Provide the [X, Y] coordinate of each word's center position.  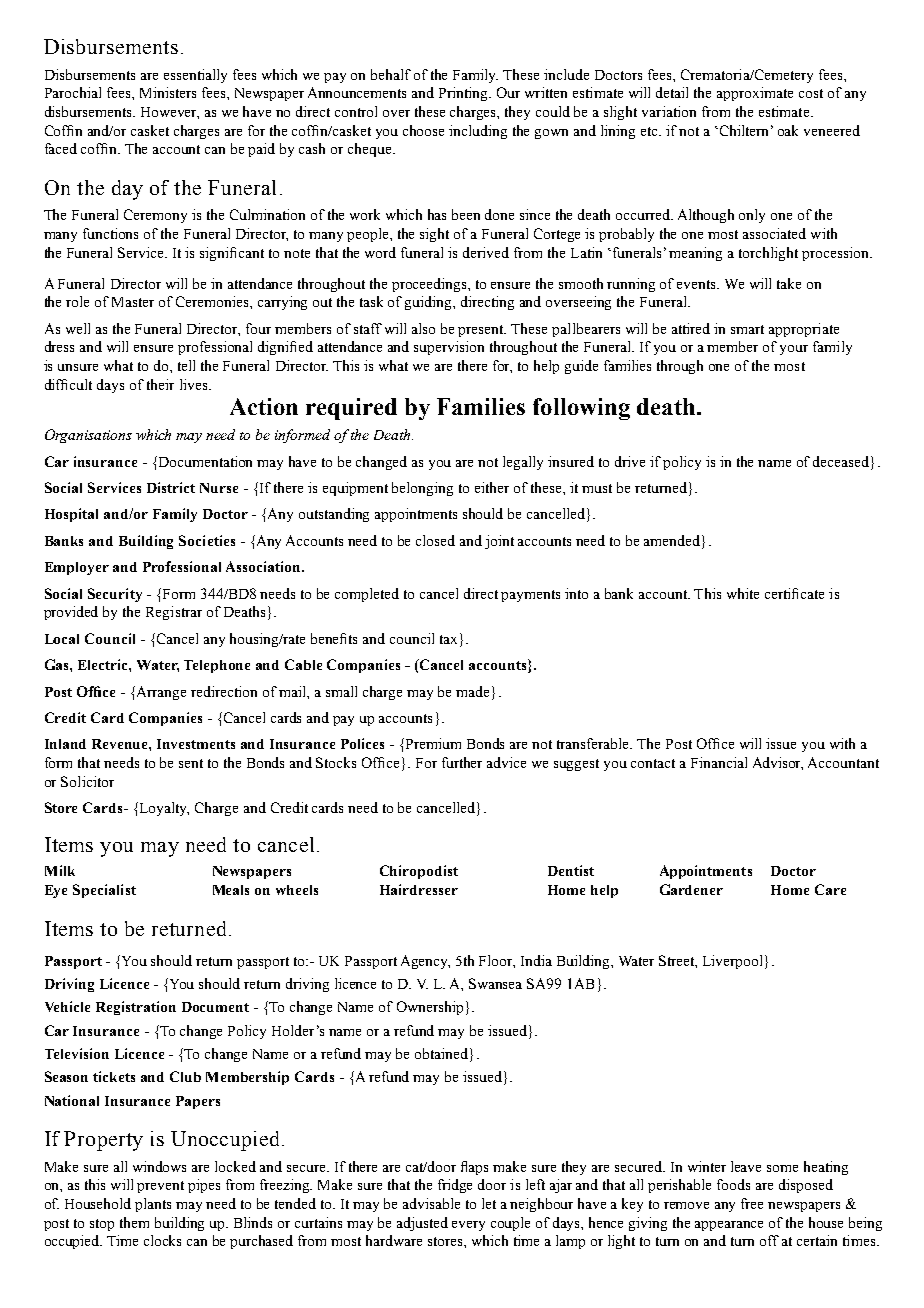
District [171, 487]
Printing [465, 94]
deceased [842, 461]
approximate [755, 94]
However [170, 113]
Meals [231, 890]
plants [153, 1205]
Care [830, 889]
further [462, 762]
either [492, 487]
